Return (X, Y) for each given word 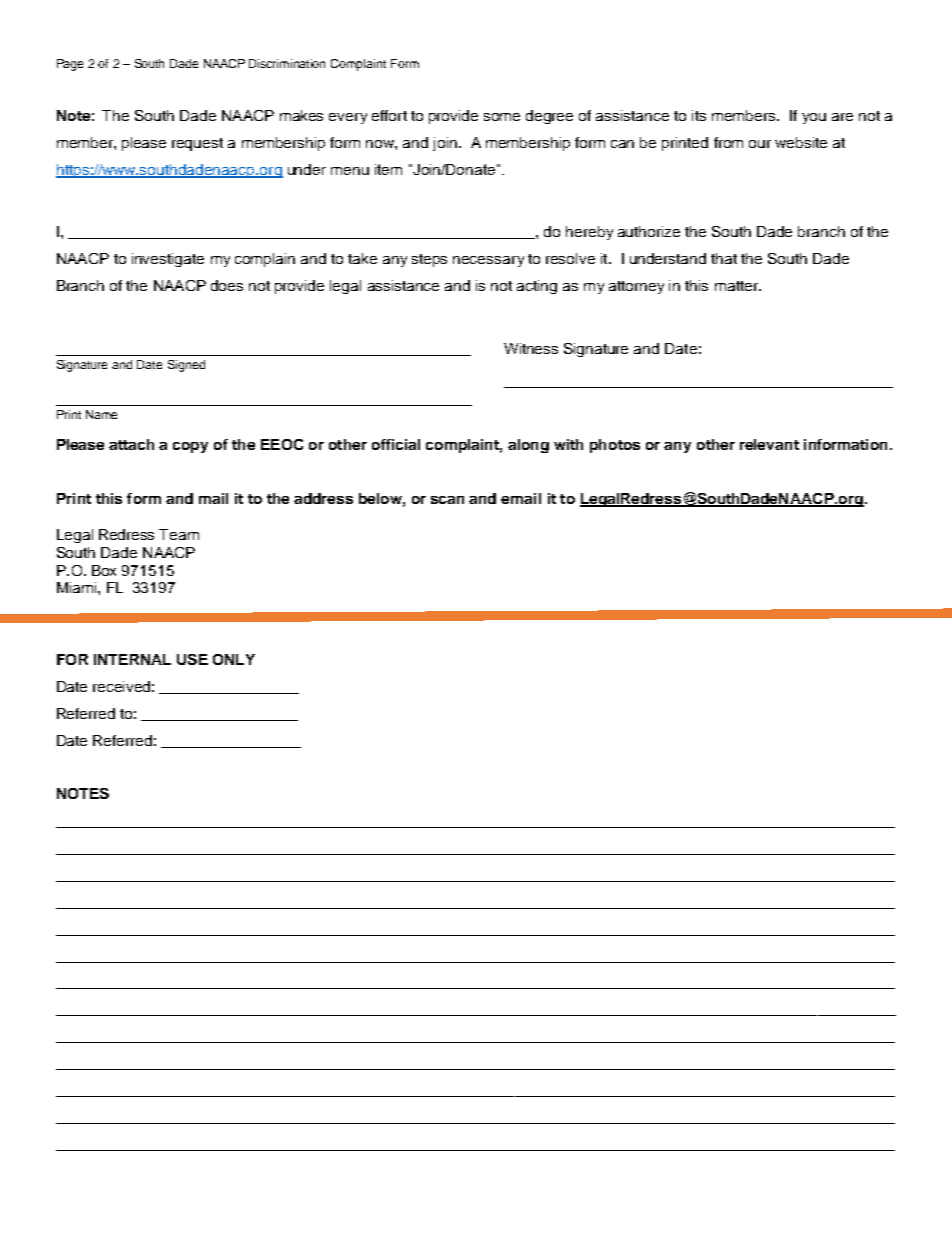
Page (70, 65)
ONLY (234, 659)
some (502, 117)
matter (737, 286)
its (699, 115)
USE (192, 659)
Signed (186, 366)
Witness (531, 348)
